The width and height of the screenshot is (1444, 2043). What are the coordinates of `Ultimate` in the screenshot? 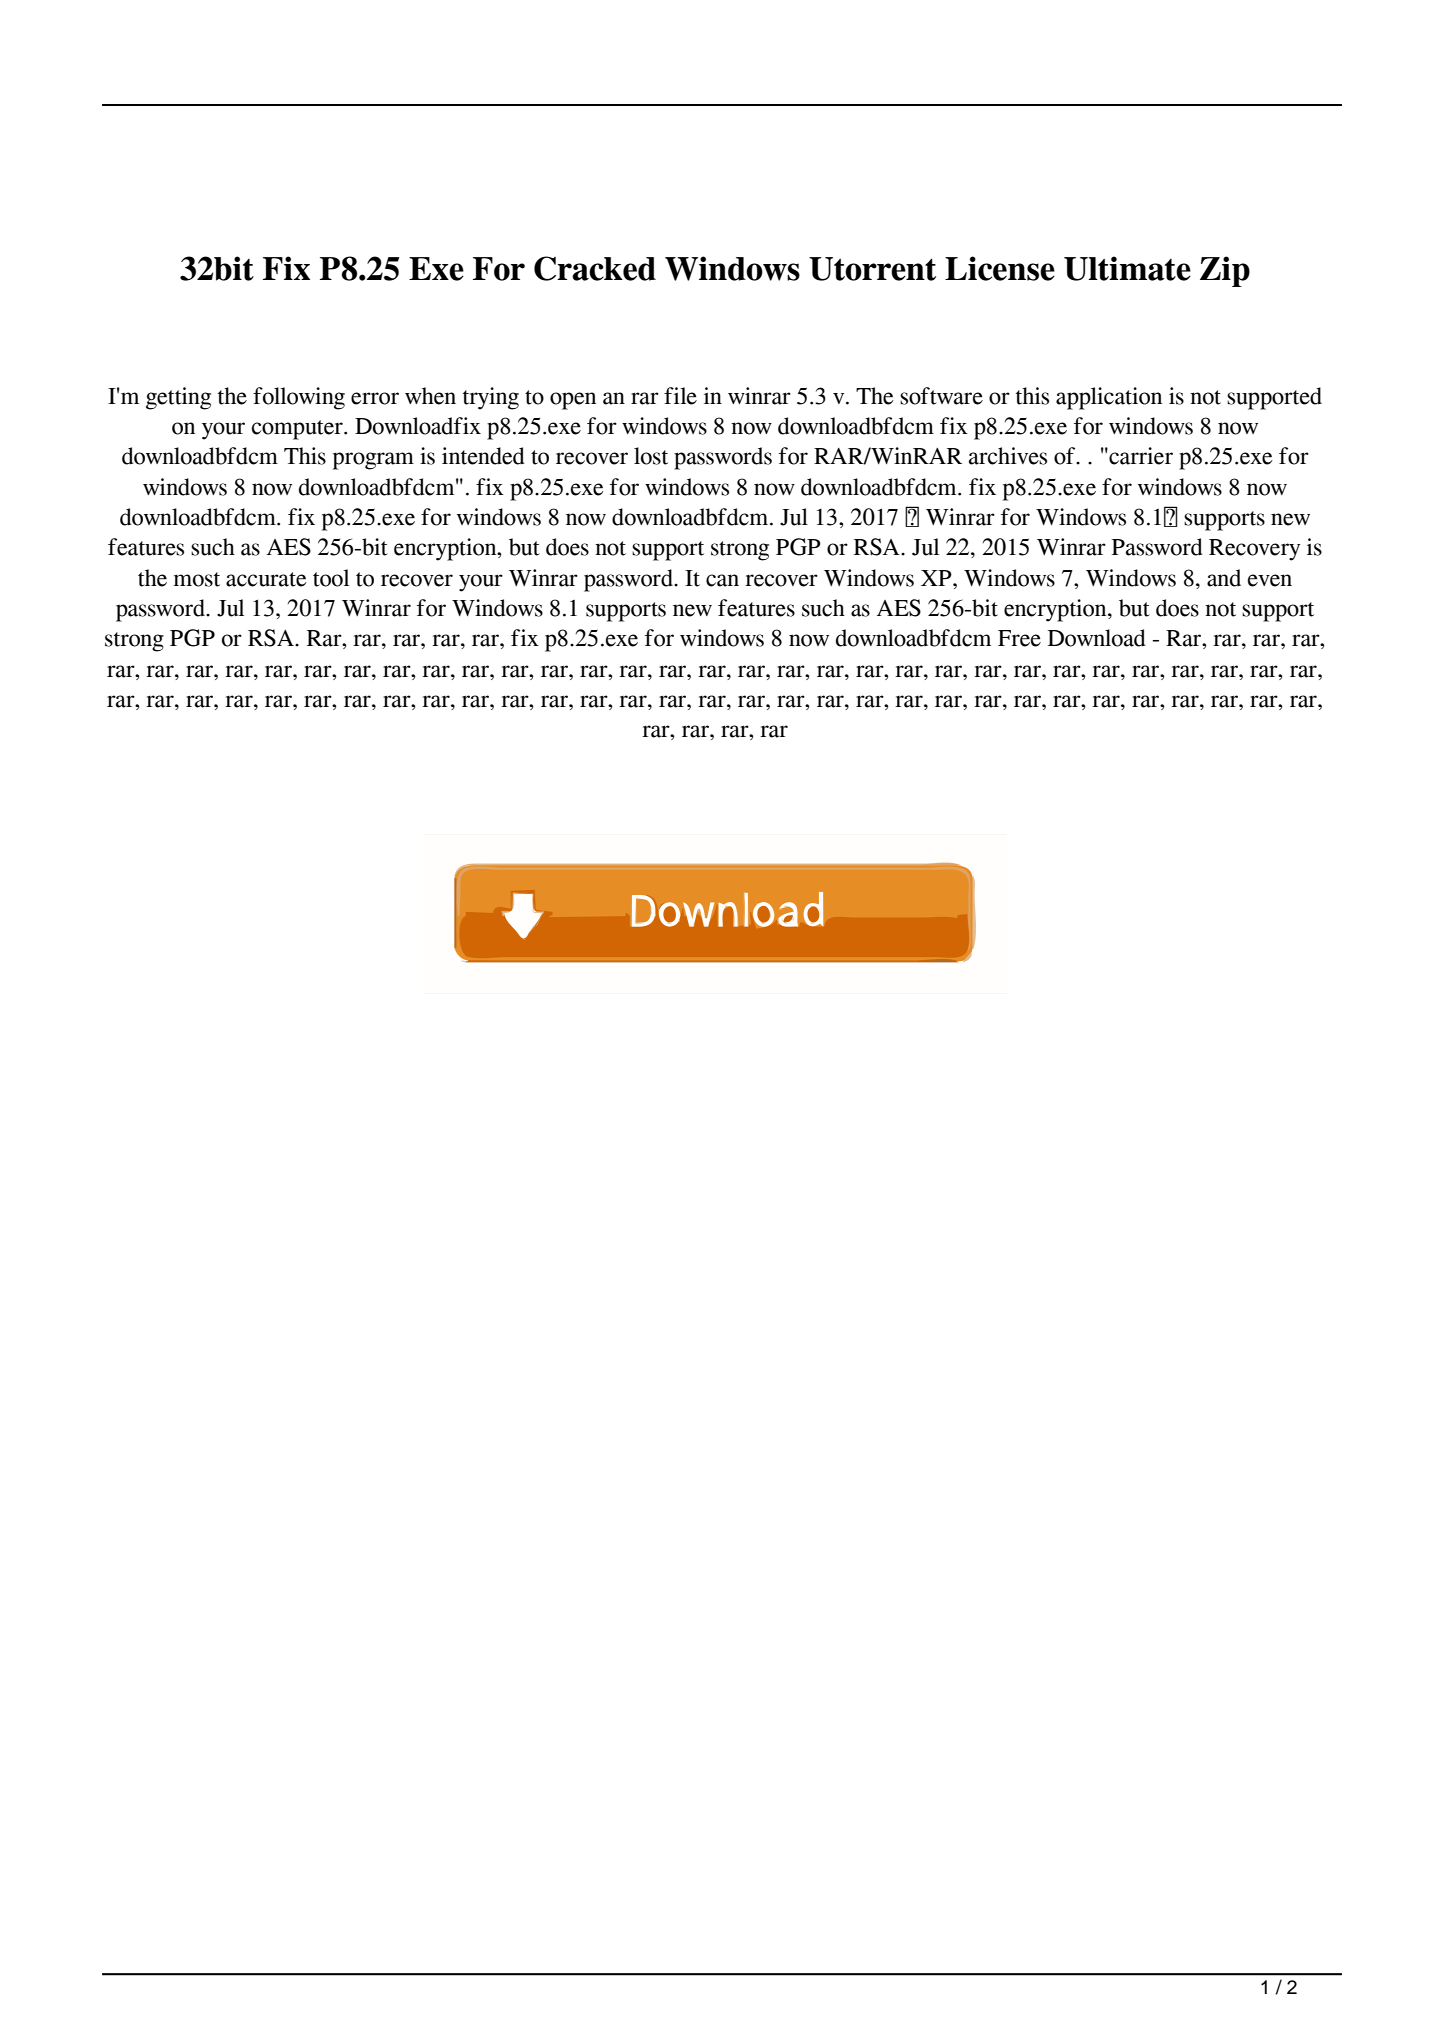 It's located at (1127, 268).
